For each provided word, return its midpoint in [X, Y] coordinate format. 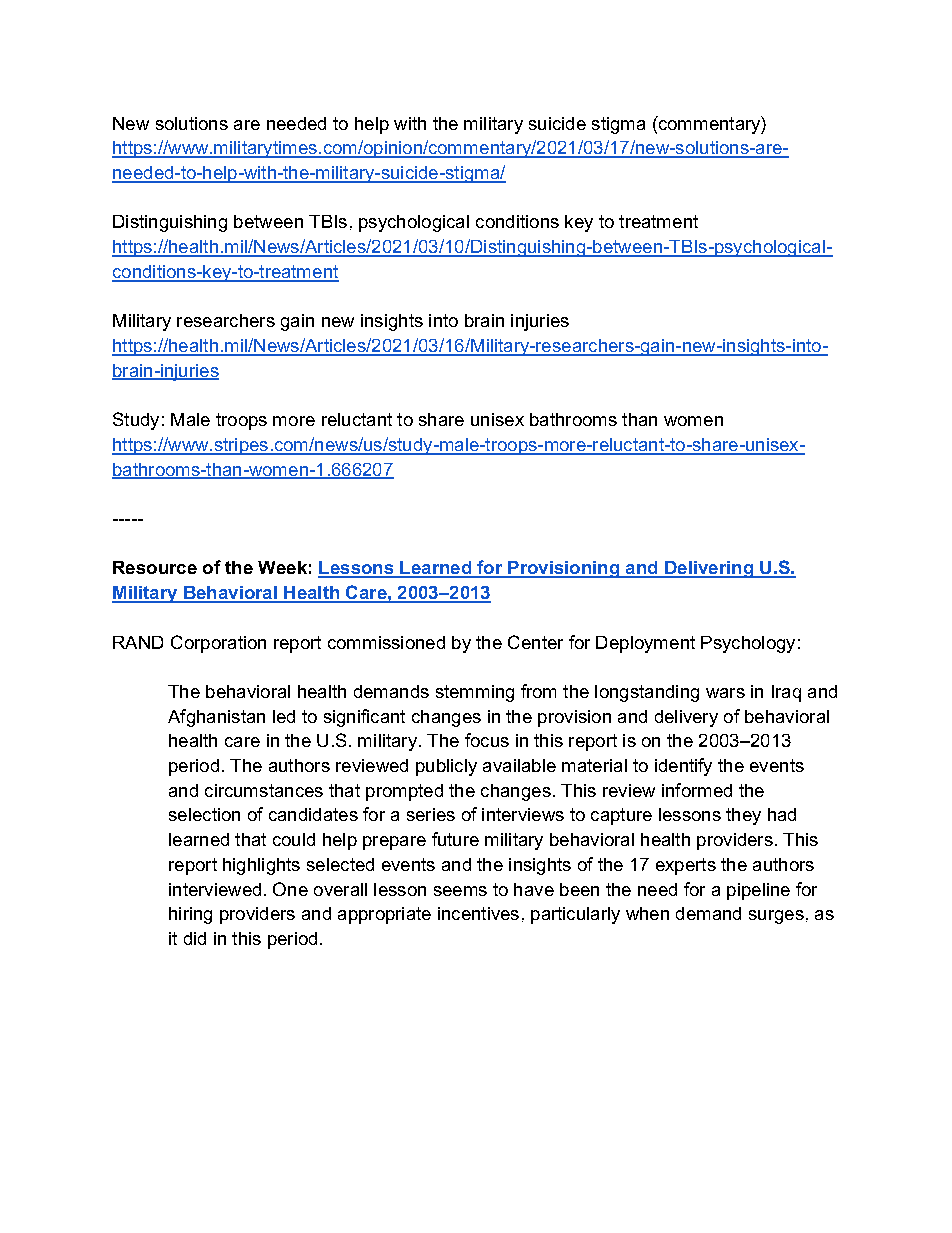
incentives [478, 913]
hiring [190, 915]
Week [282, 567]
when [647, 913]
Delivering [709, 569]
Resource [155, 567]
